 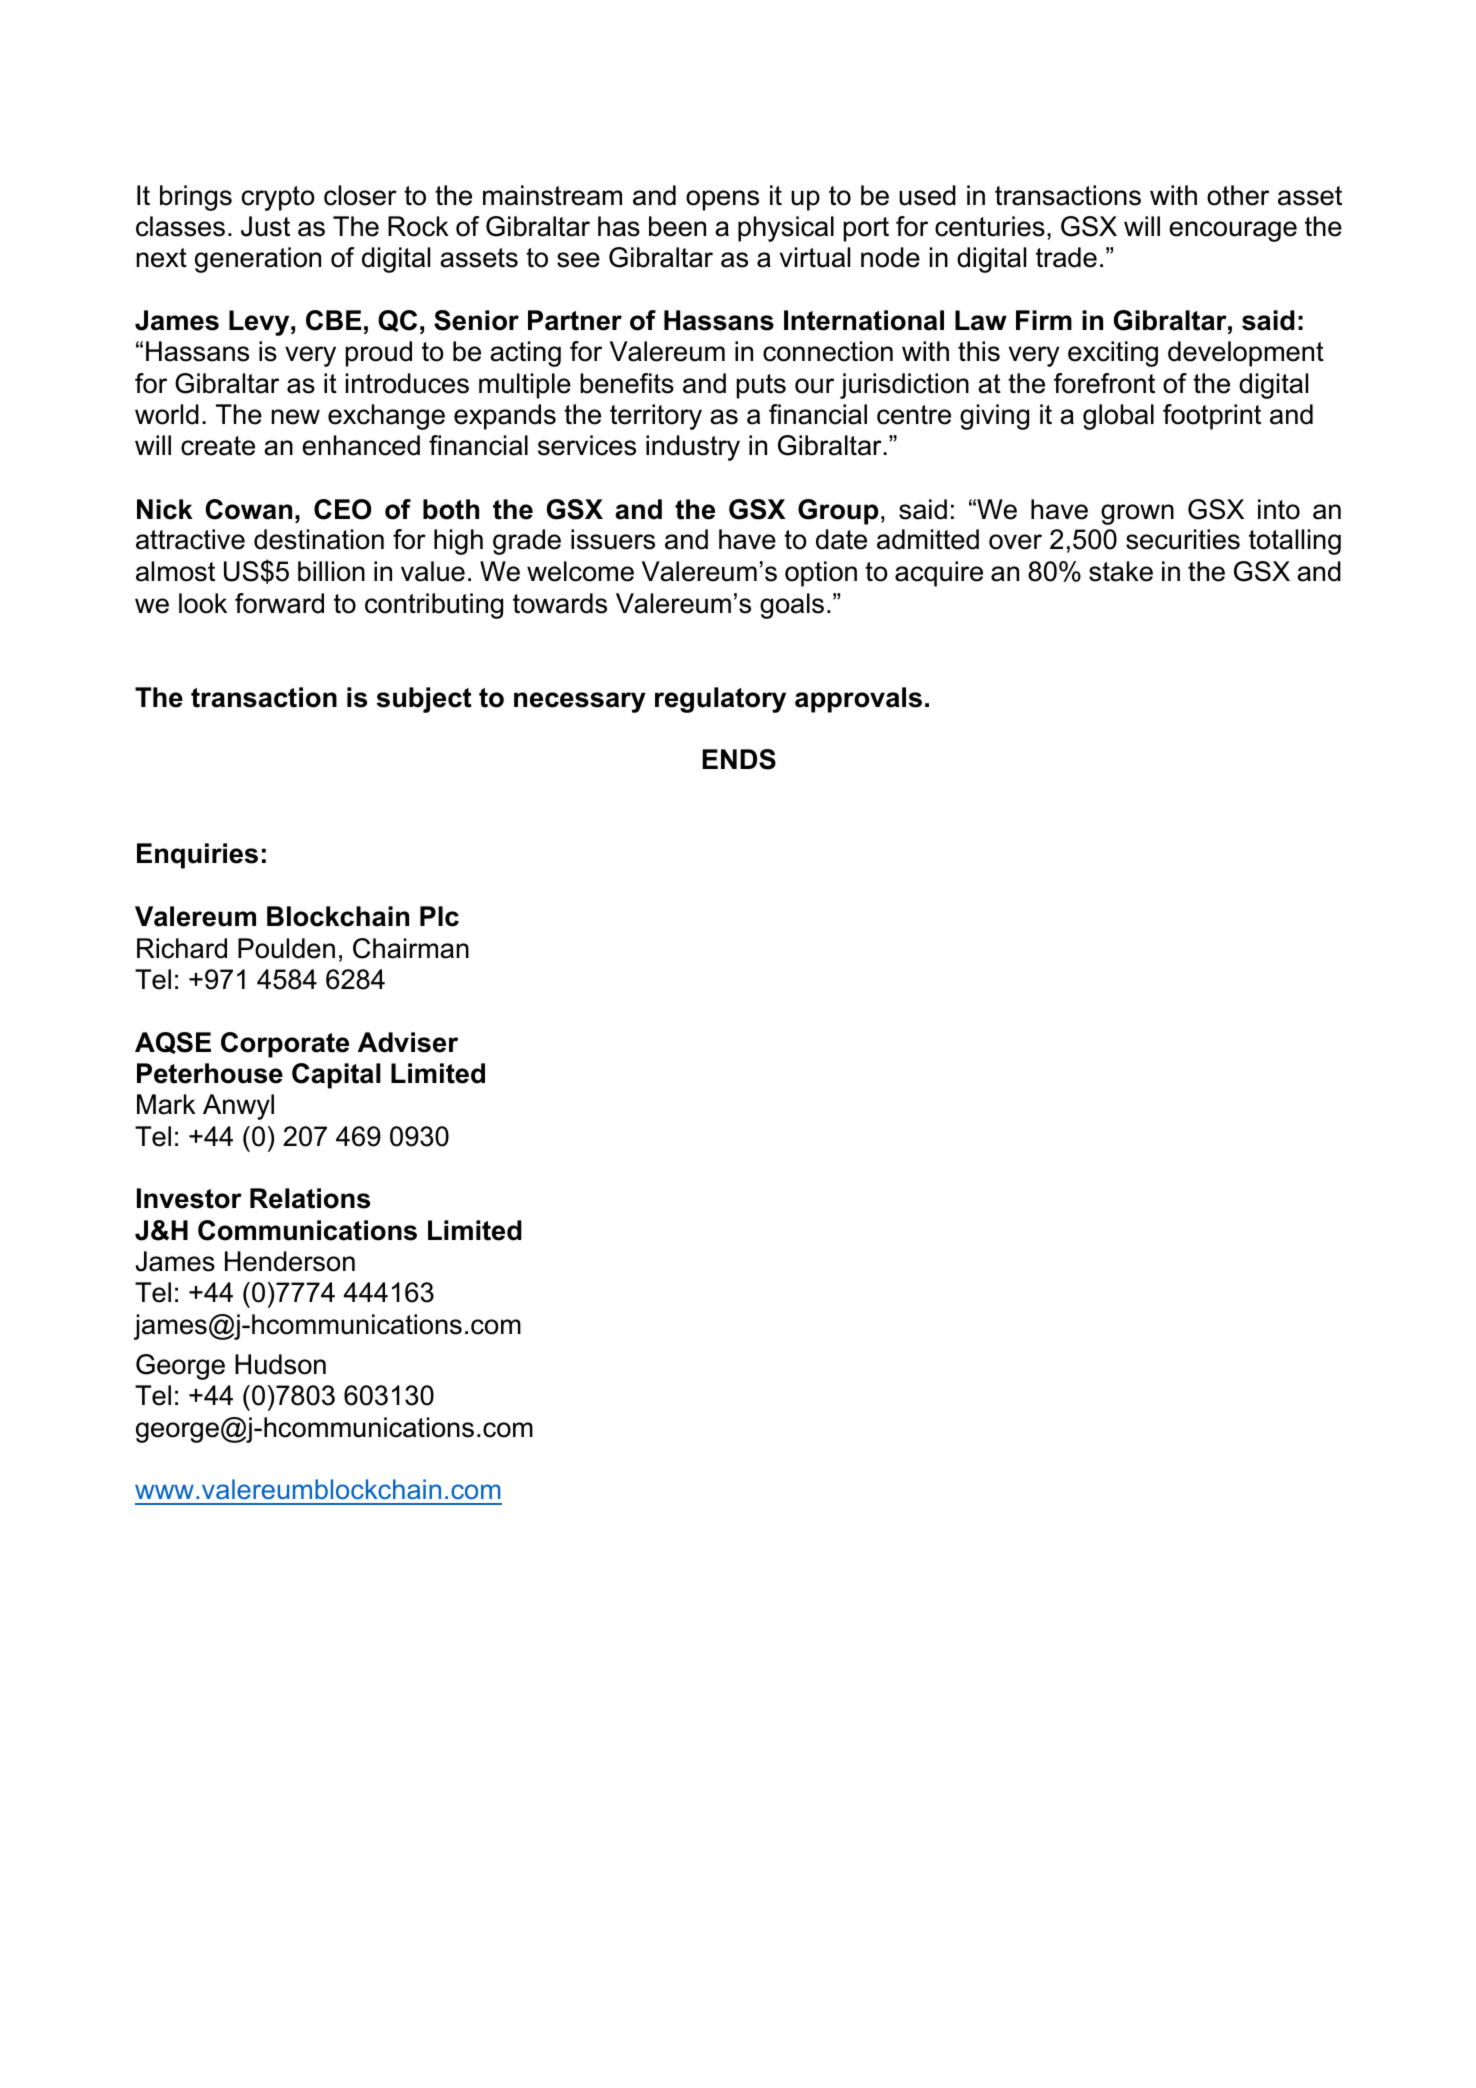 I want to click on Hudson, so click(x=280, y=1364).
